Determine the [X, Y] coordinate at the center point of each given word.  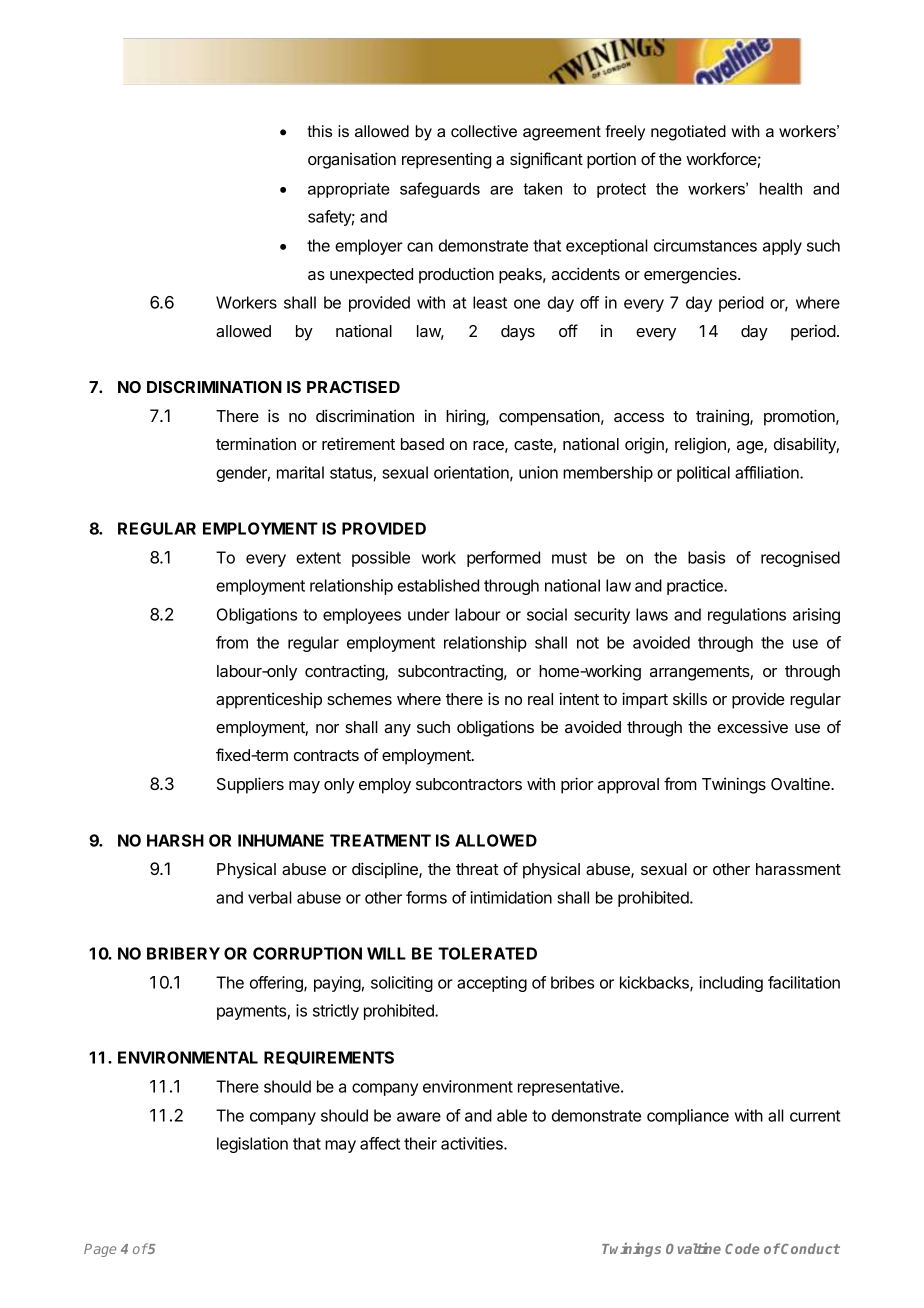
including [731, 984]
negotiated [688, 133]
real [540, 699]
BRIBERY [183, 953]
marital [300, 472]
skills [690, 698]
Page [100, 1250]
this [319, 131]
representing [446, 160]
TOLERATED [487, 953]
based [422, 444]
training [723, 417]
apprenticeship [269, 700]
